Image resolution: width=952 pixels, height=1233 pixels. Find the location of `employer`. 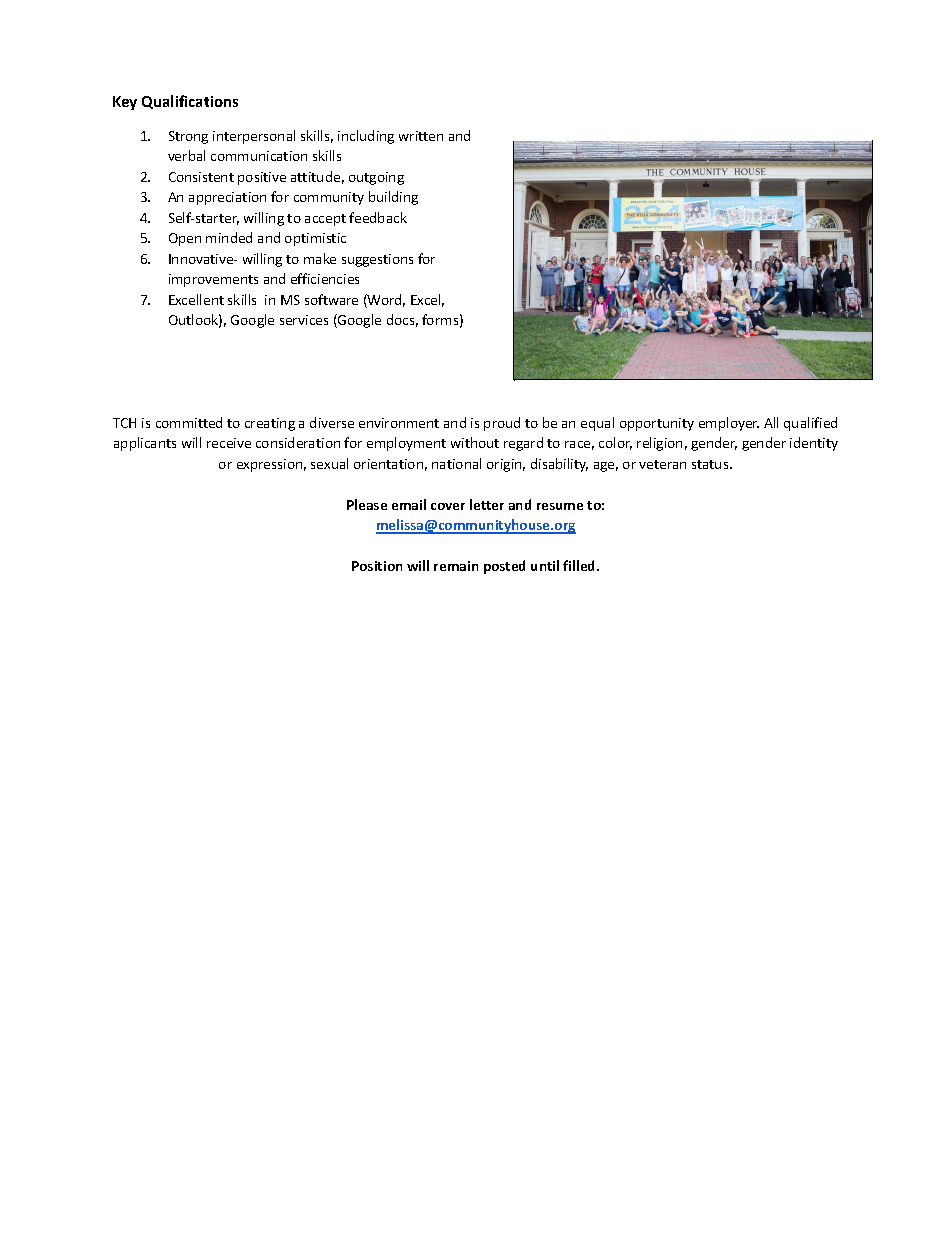

employer is located at coordinates (729, 424).
